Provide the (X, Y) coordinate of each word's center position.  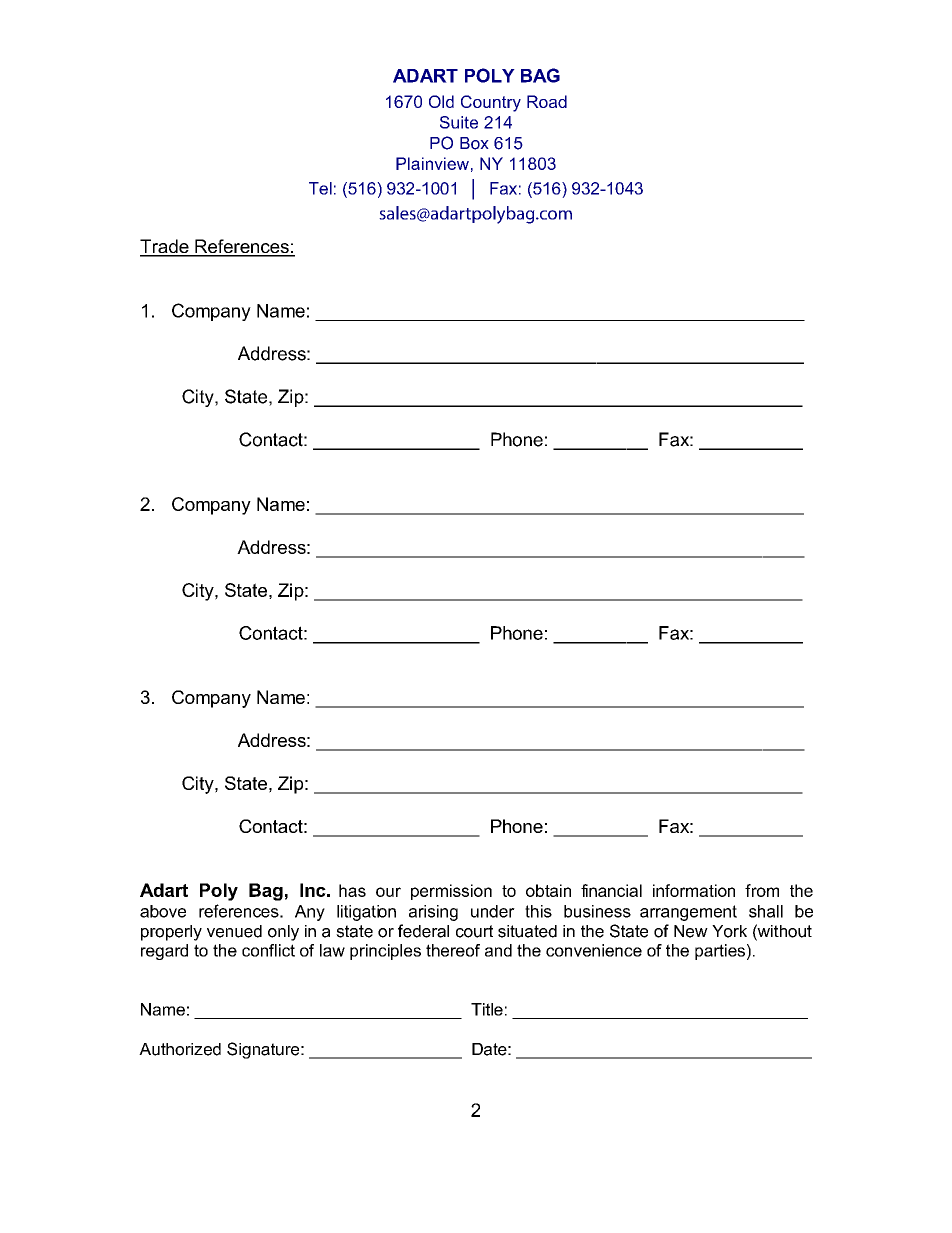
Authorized (180, 1049)
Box (474, 143)
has (352, 890)
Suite (459, 122)
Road (547, 101)
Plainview (432, 163)
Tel (320, 188)
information (694, 890)
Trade (165, 247)
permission (451, 892)
